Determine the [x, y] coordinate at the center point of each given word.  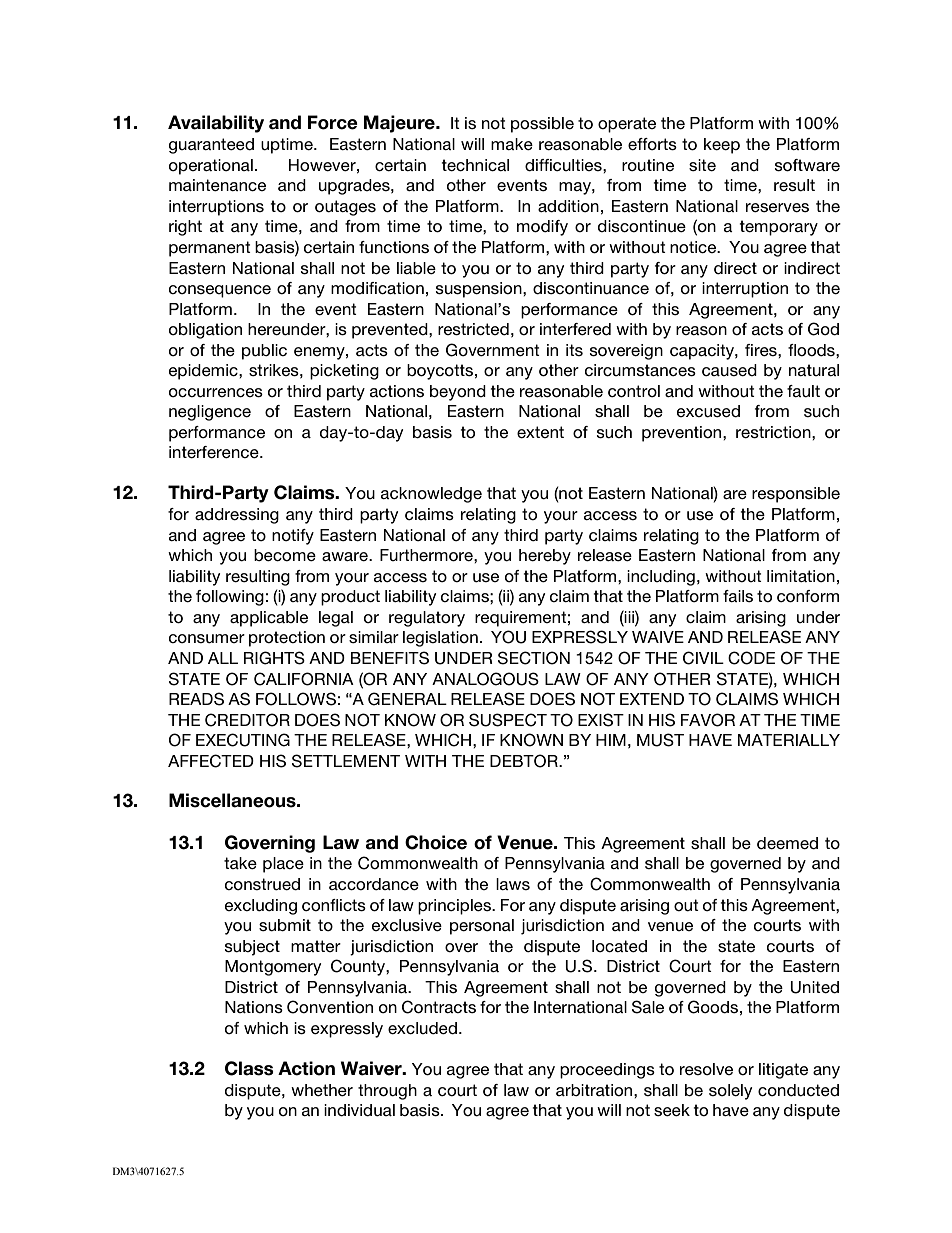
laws [513, 884]
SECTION [534, 658]
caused [729, 370]
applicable [269, 619]
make [512, 144]
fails [738, 596]
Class [249, 1068]
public [264, 352]
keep [722, 146]
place [283, 865]
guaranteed [211, 146]
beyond [458, 393]
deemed [787, 843]
